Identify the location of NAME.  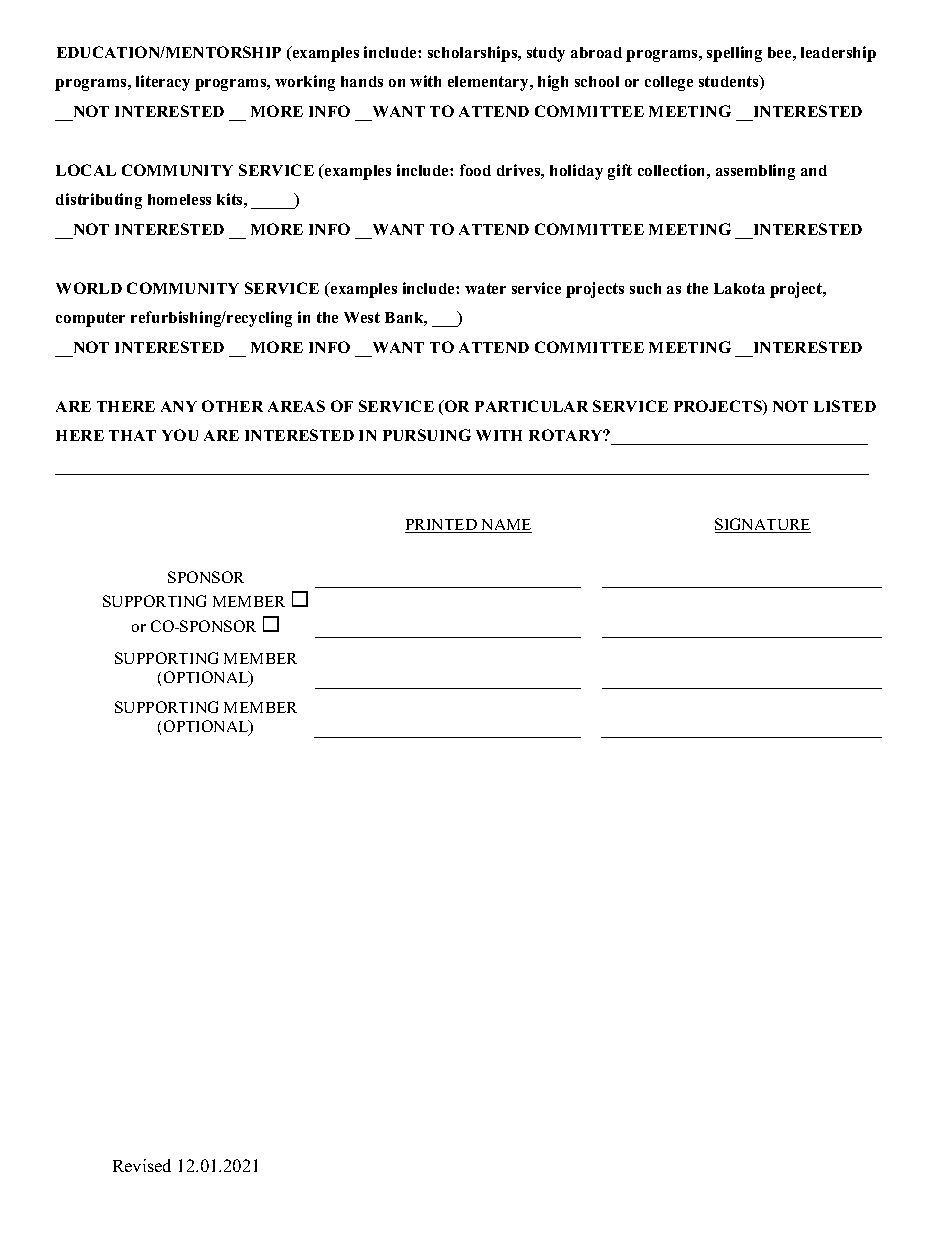
(505, 526).
